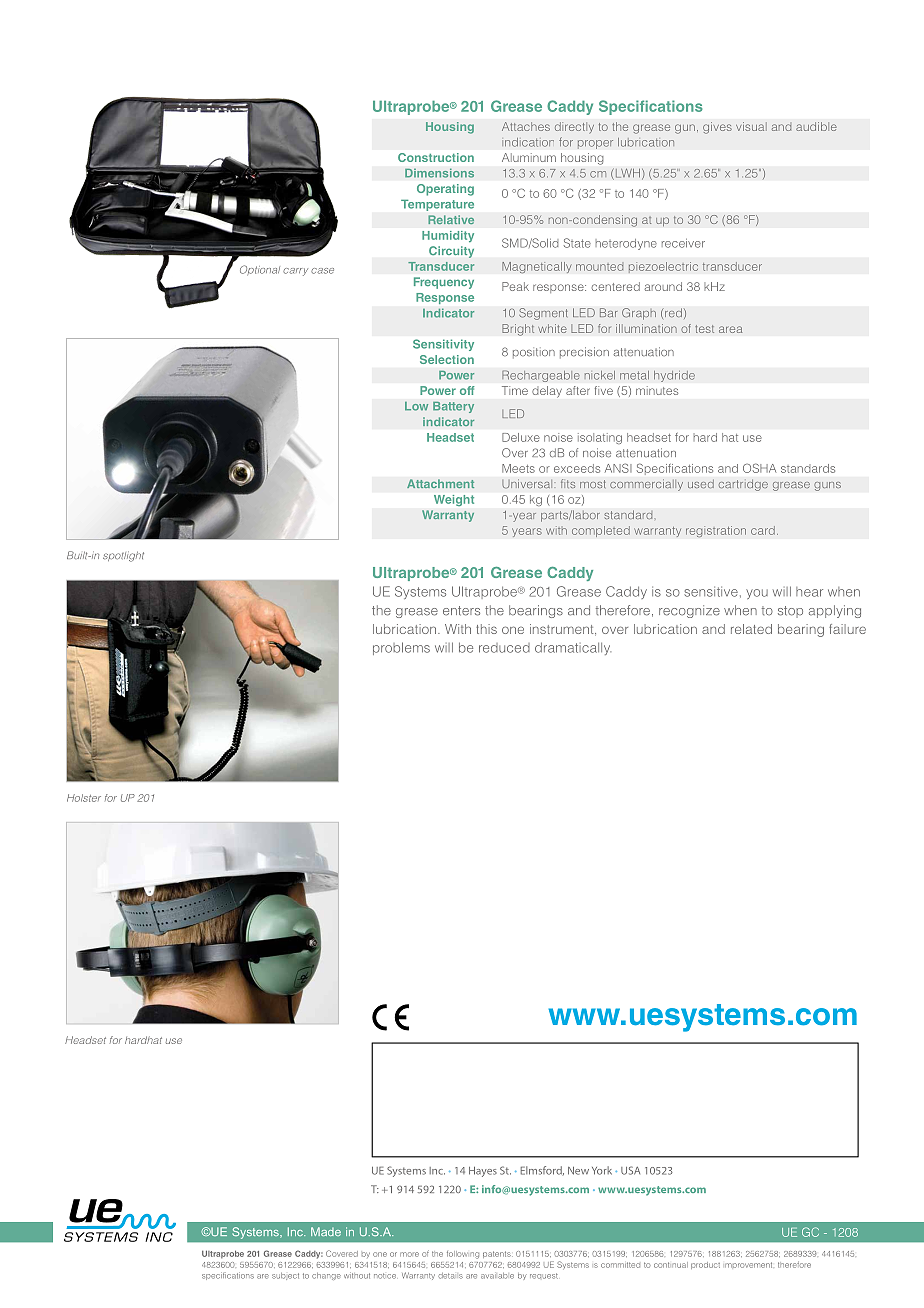  I want to click on Hayes, so click(483, 1172).
